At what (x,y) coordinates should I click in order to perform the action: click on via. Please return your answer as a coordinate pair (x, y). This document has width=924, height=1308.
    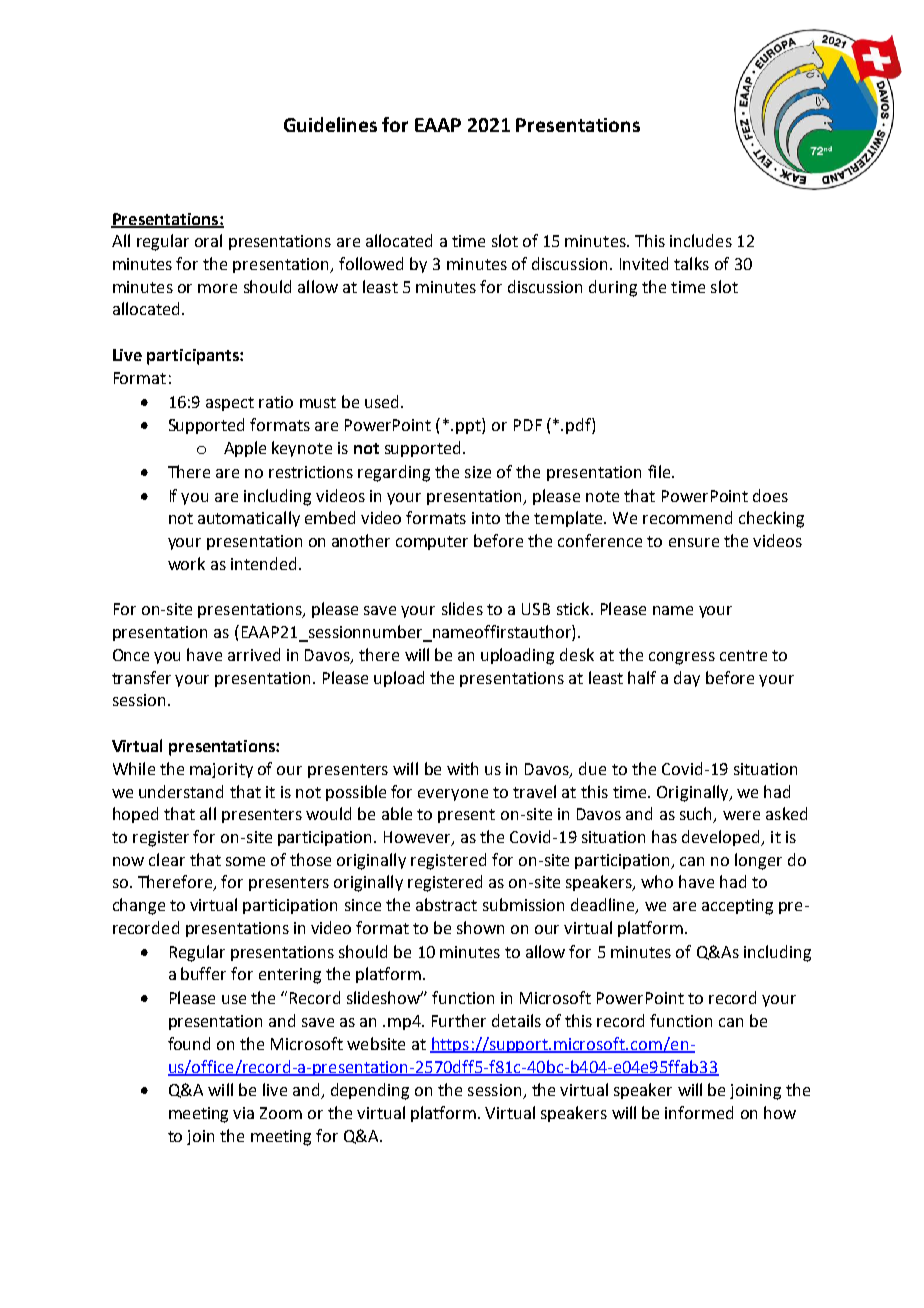
    Looking at the image, I should click on (243, 1113).
